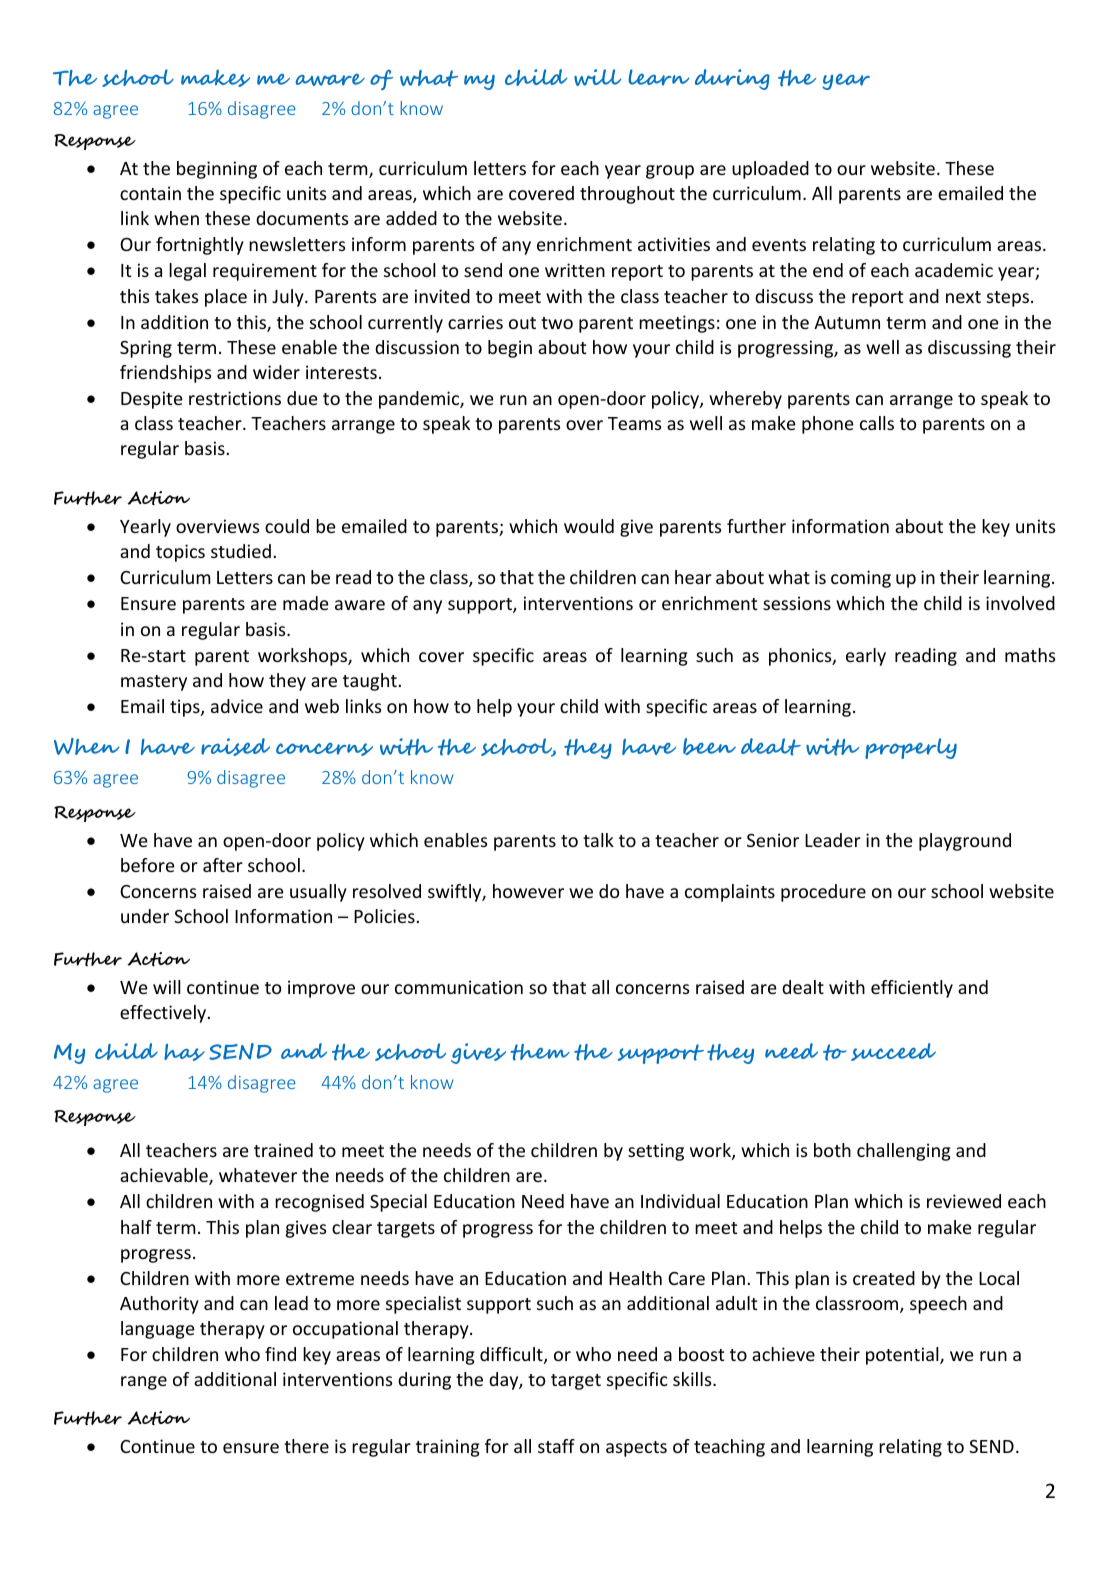  I want to click on trained, so click(283, 1150).
